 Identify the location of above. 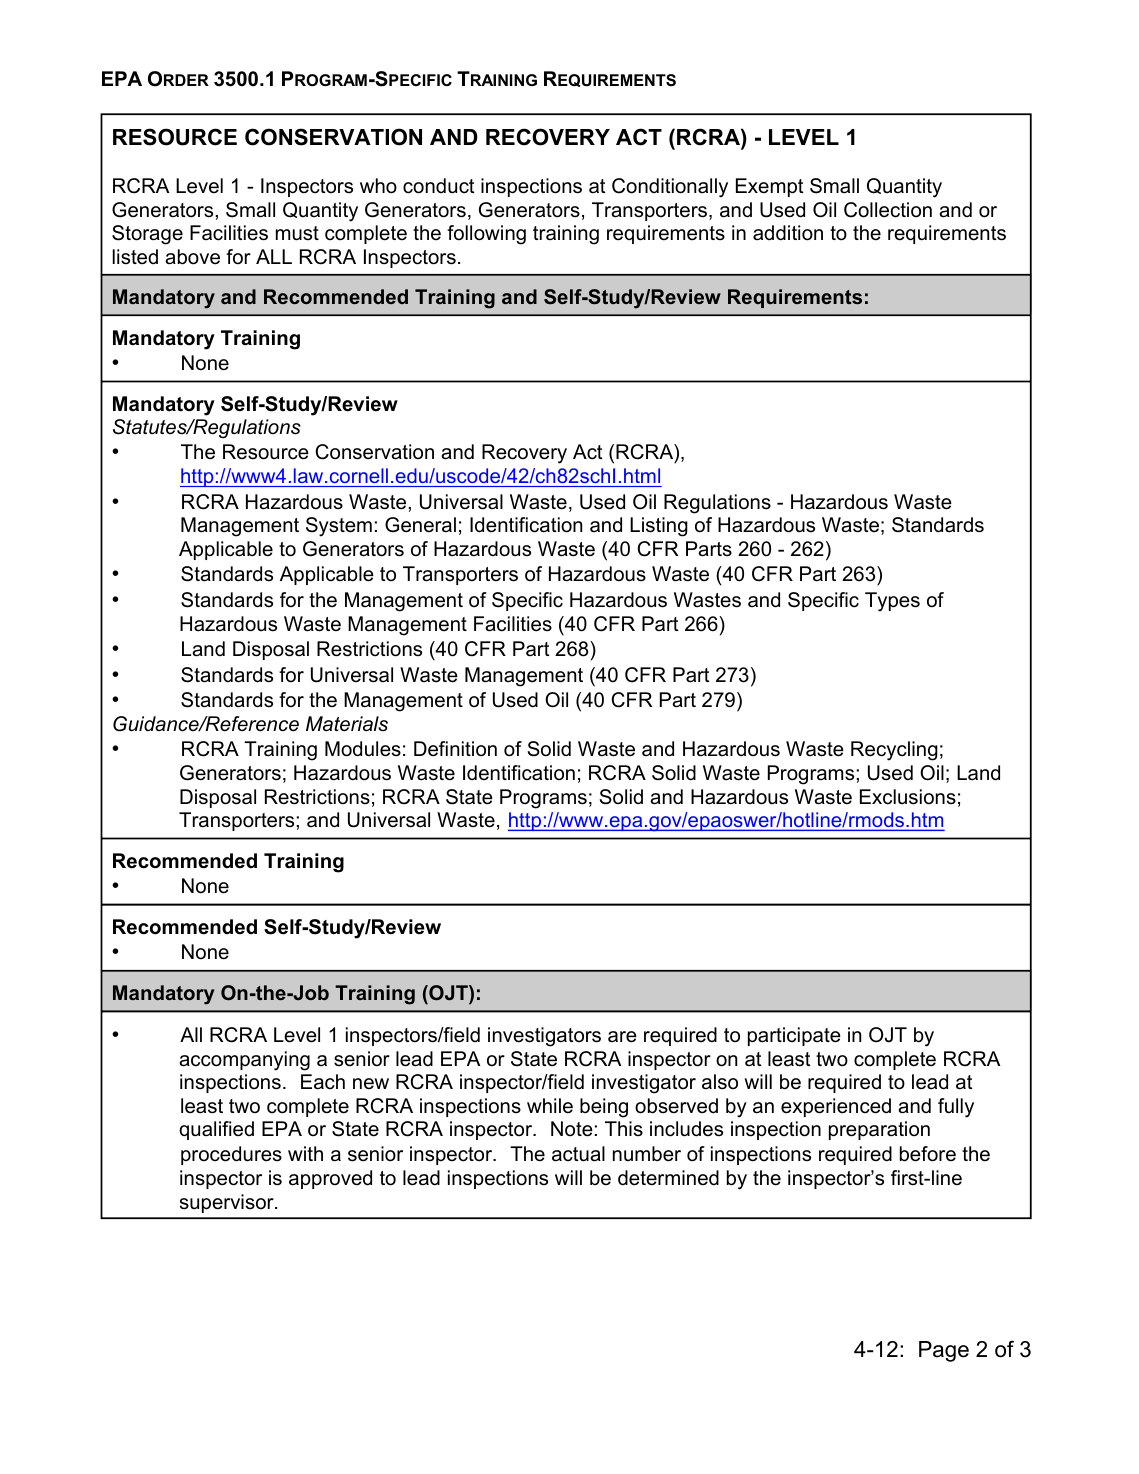
(192, 257).
